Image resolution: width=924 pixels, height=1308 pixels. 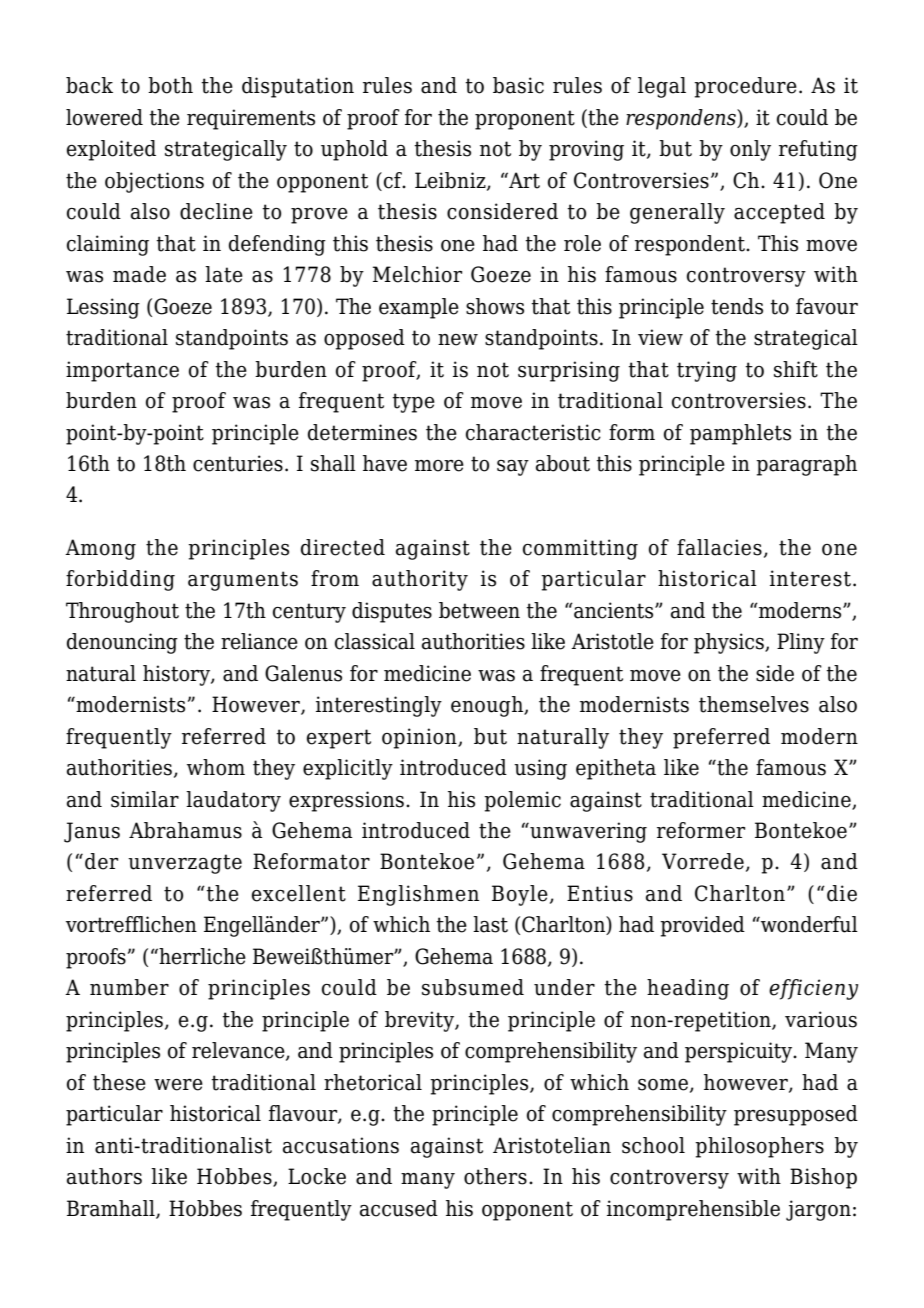 I want to click on philosophers, so click(x=759, y=1147).
